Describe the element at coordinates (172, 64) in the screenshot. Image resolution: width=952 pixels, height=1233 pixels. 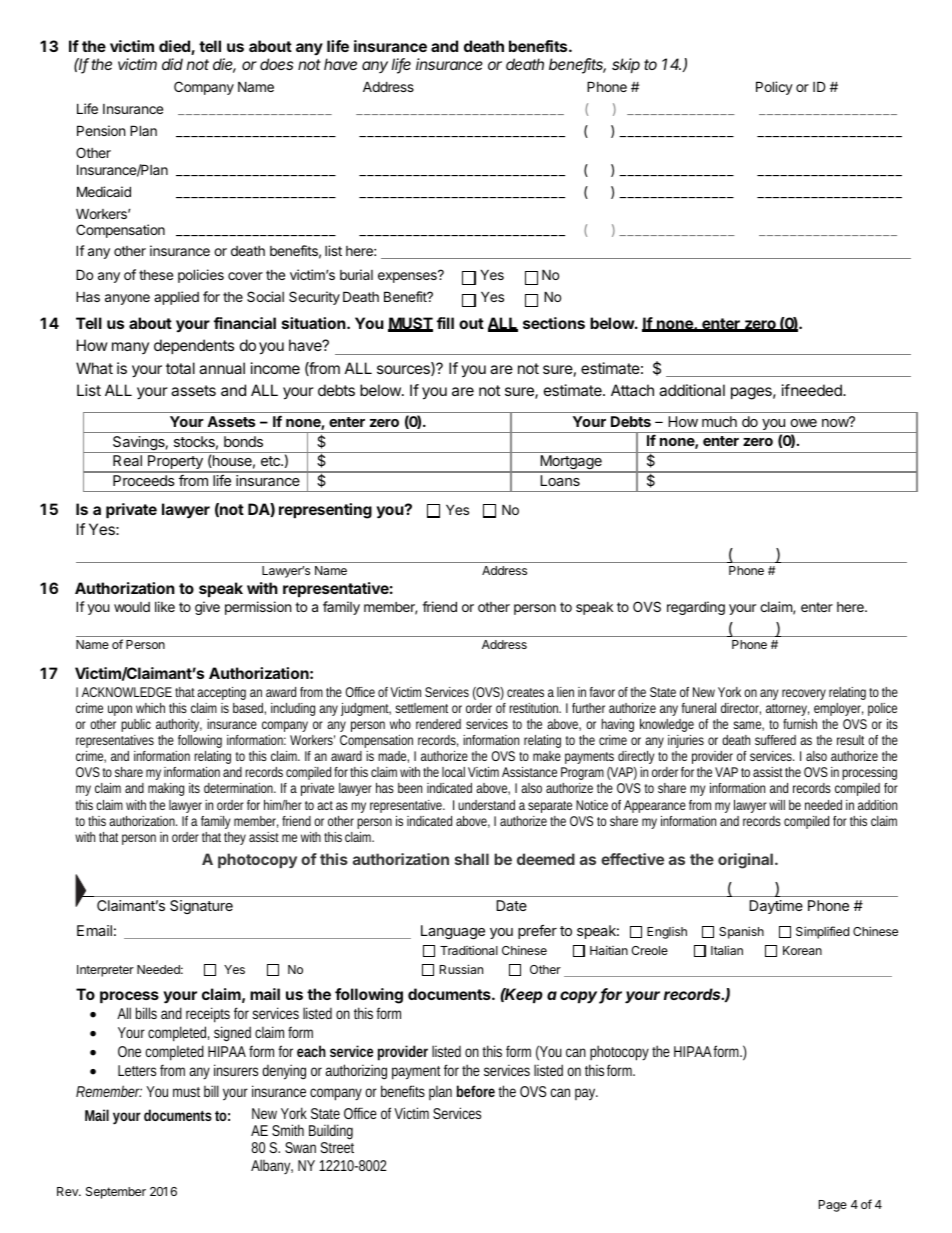
I see `did` at that location.
